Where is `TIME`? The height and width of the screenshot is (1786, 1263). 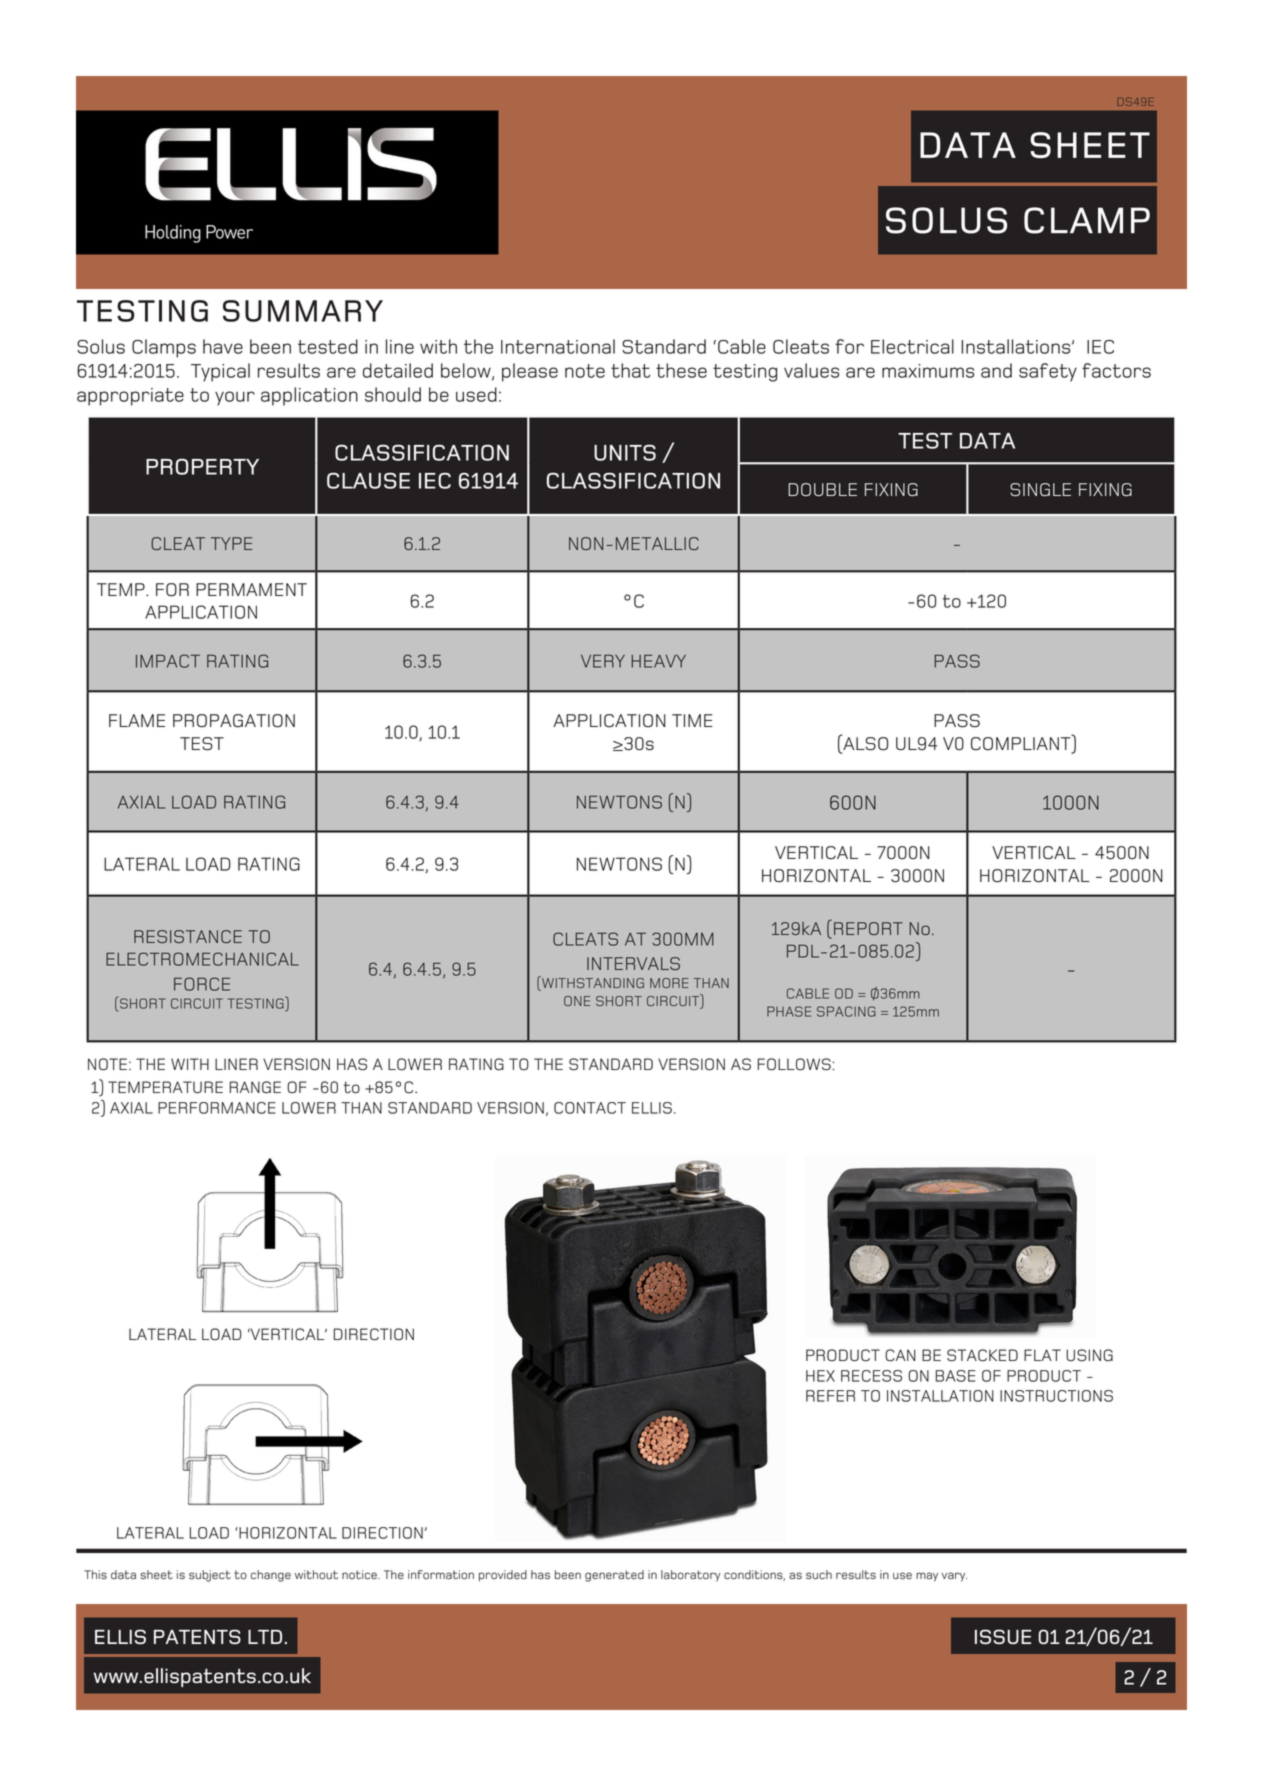
TIME is located at coordinates (692, 720).
